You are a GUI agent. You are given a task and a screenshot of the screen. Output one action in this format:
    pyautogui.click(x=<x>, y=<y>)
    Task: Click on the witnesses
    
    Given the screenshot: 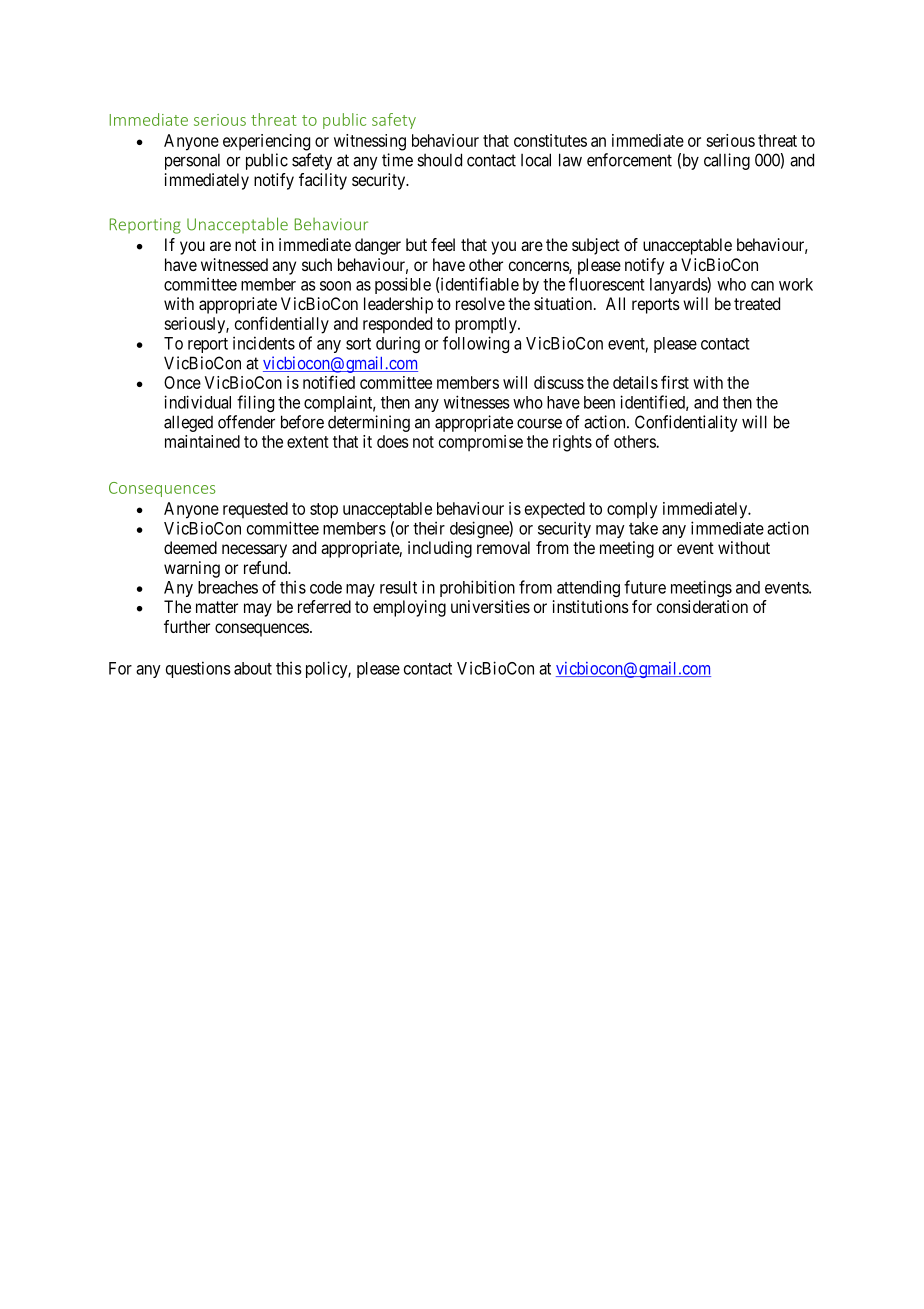 What is the action you would take?
    pyautogui.click(x=477, y=402)
